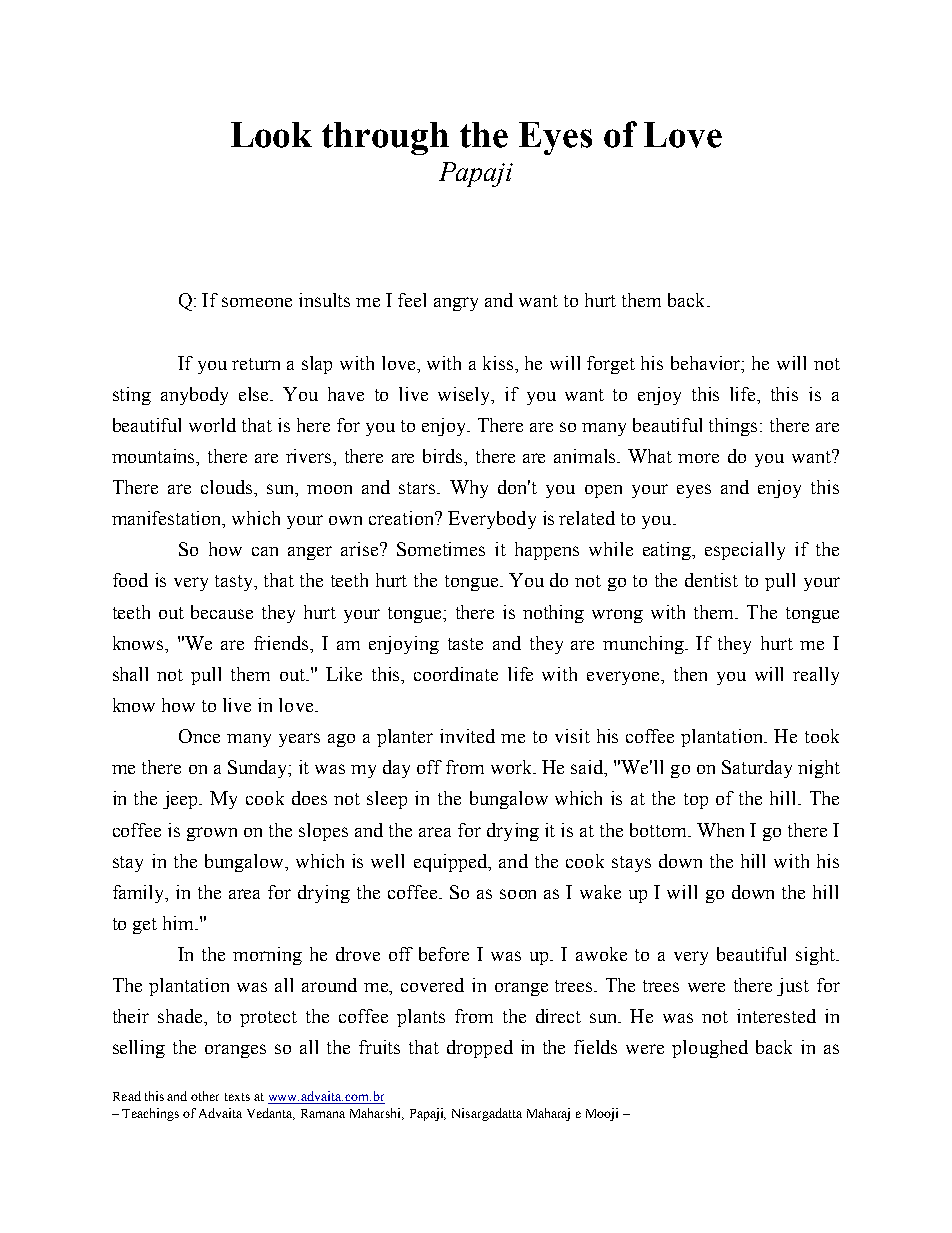  What do you see at coordinates (710, 1049) in the screenshot?
I see `ploughed` at bounding box center [710, 1049].
